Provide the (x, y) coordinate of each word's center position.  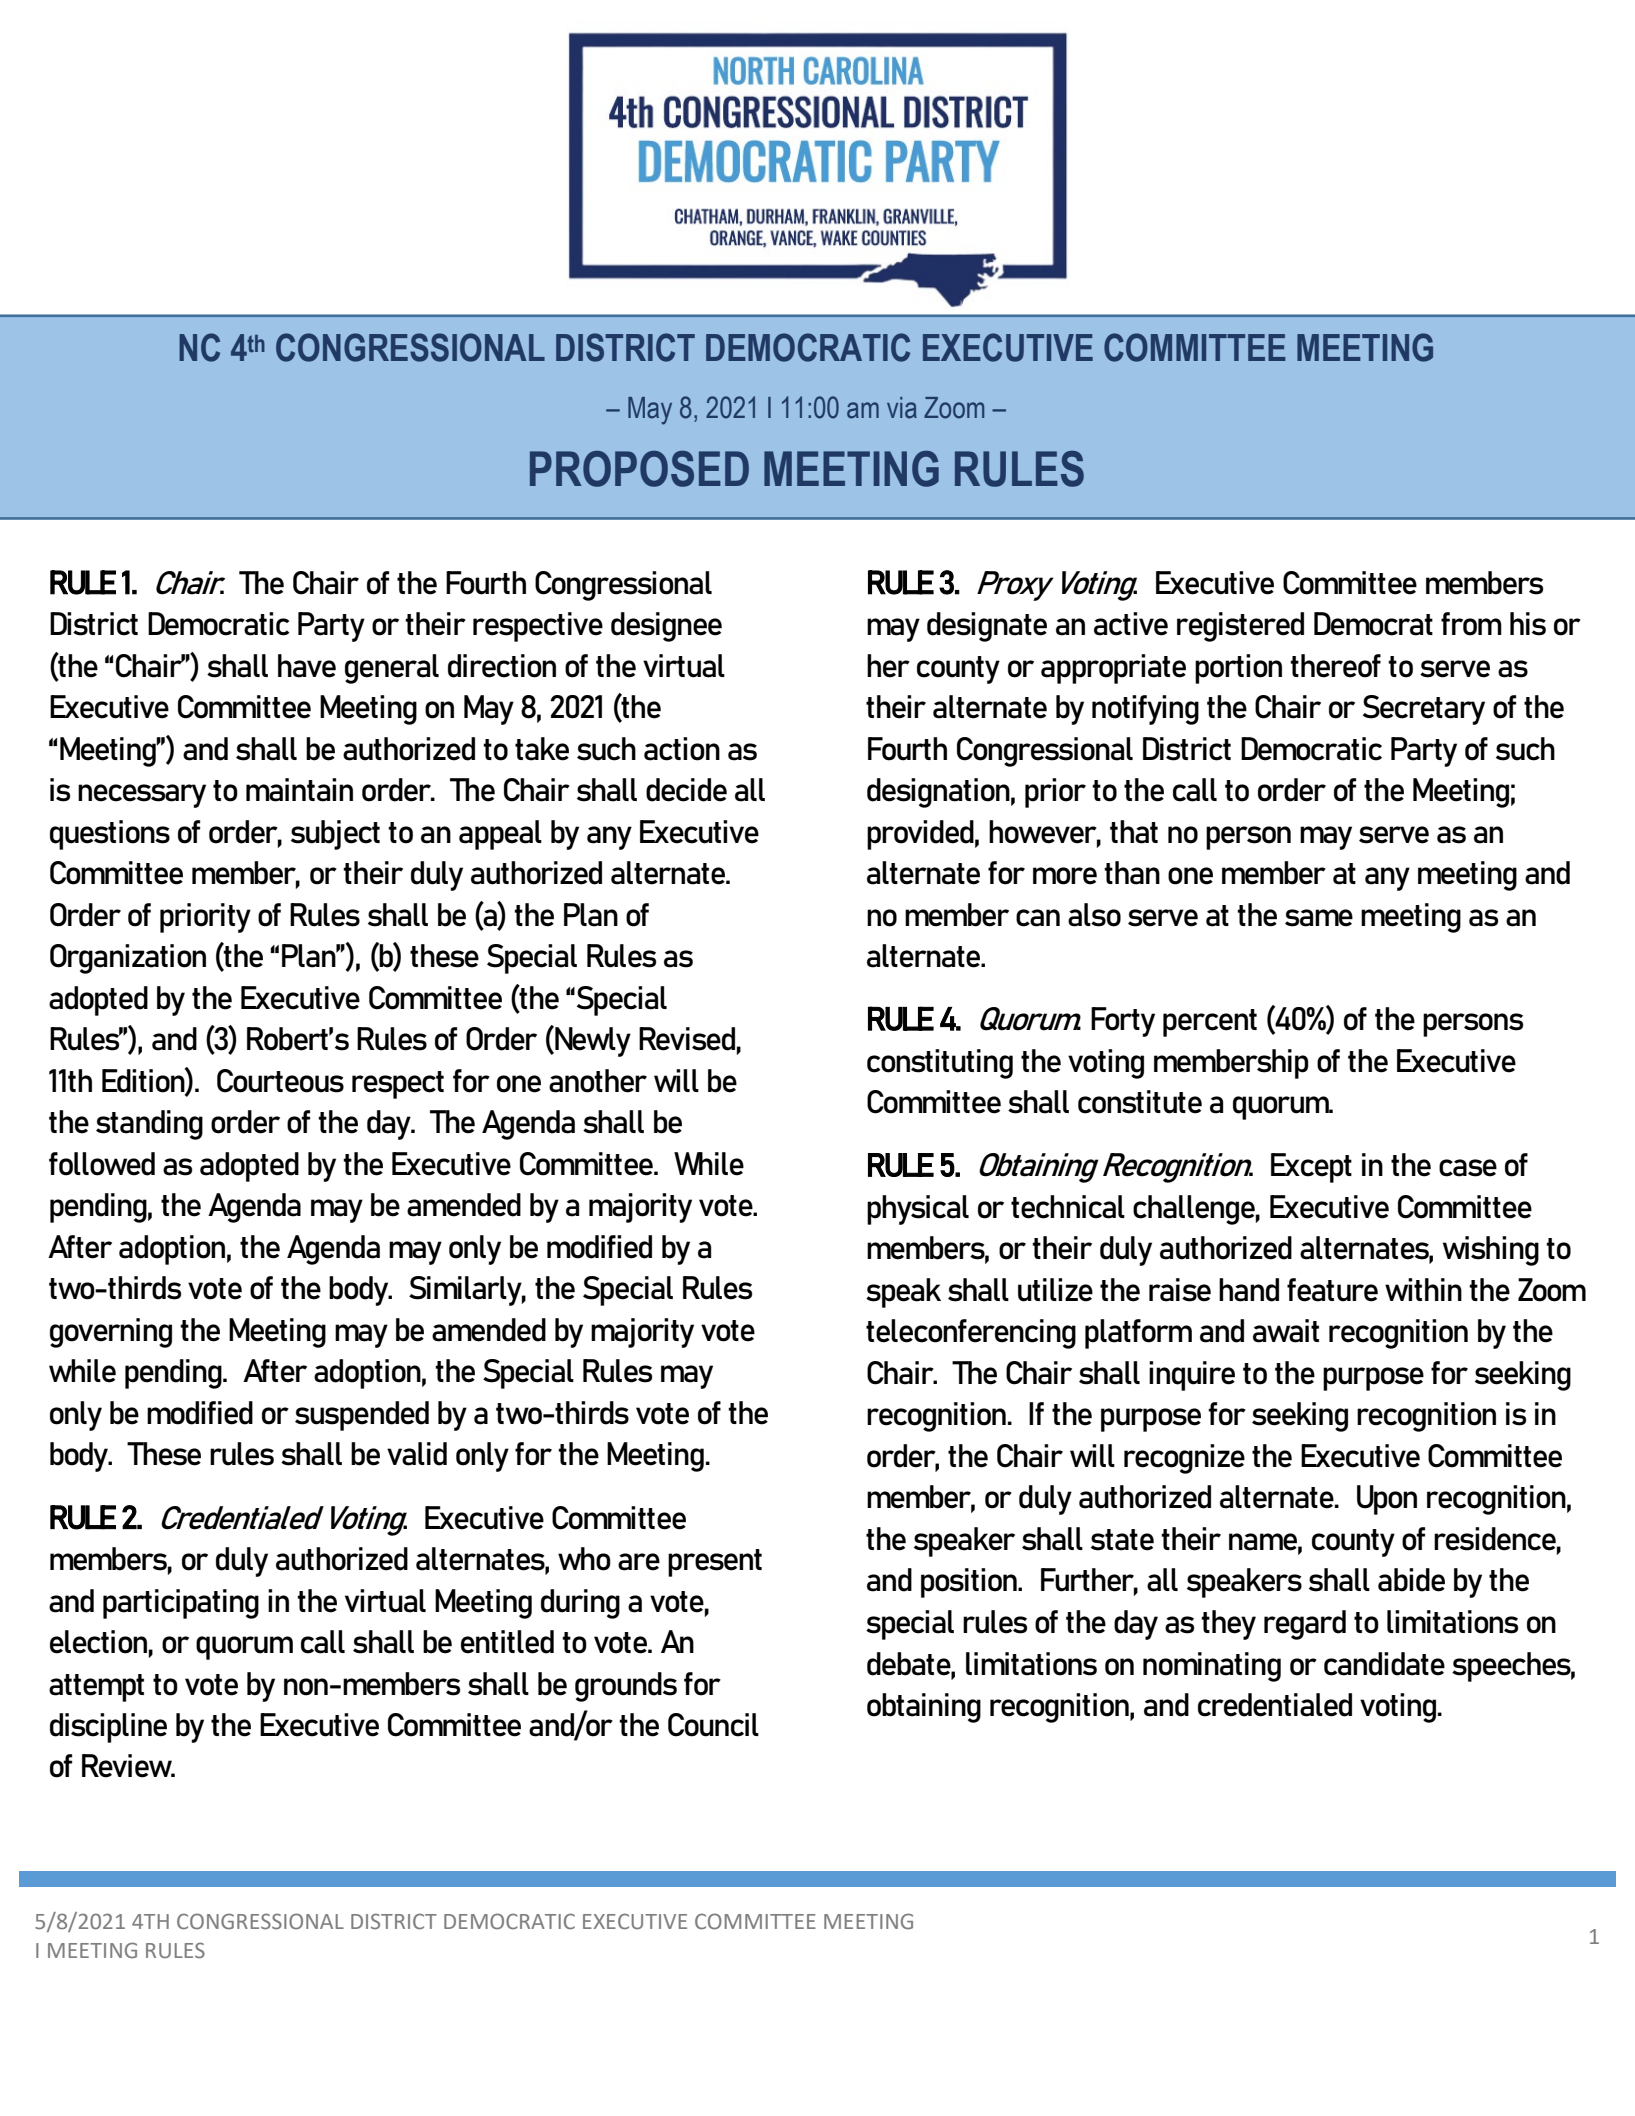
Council (713, 1725)
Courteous (280, 1081)
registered (1240, 627)
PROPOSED (639, 469)
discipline (108, 1728)
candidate (1384, 1664)
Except (1311, 1168)
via (902, 408)
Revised (687, 1039)
